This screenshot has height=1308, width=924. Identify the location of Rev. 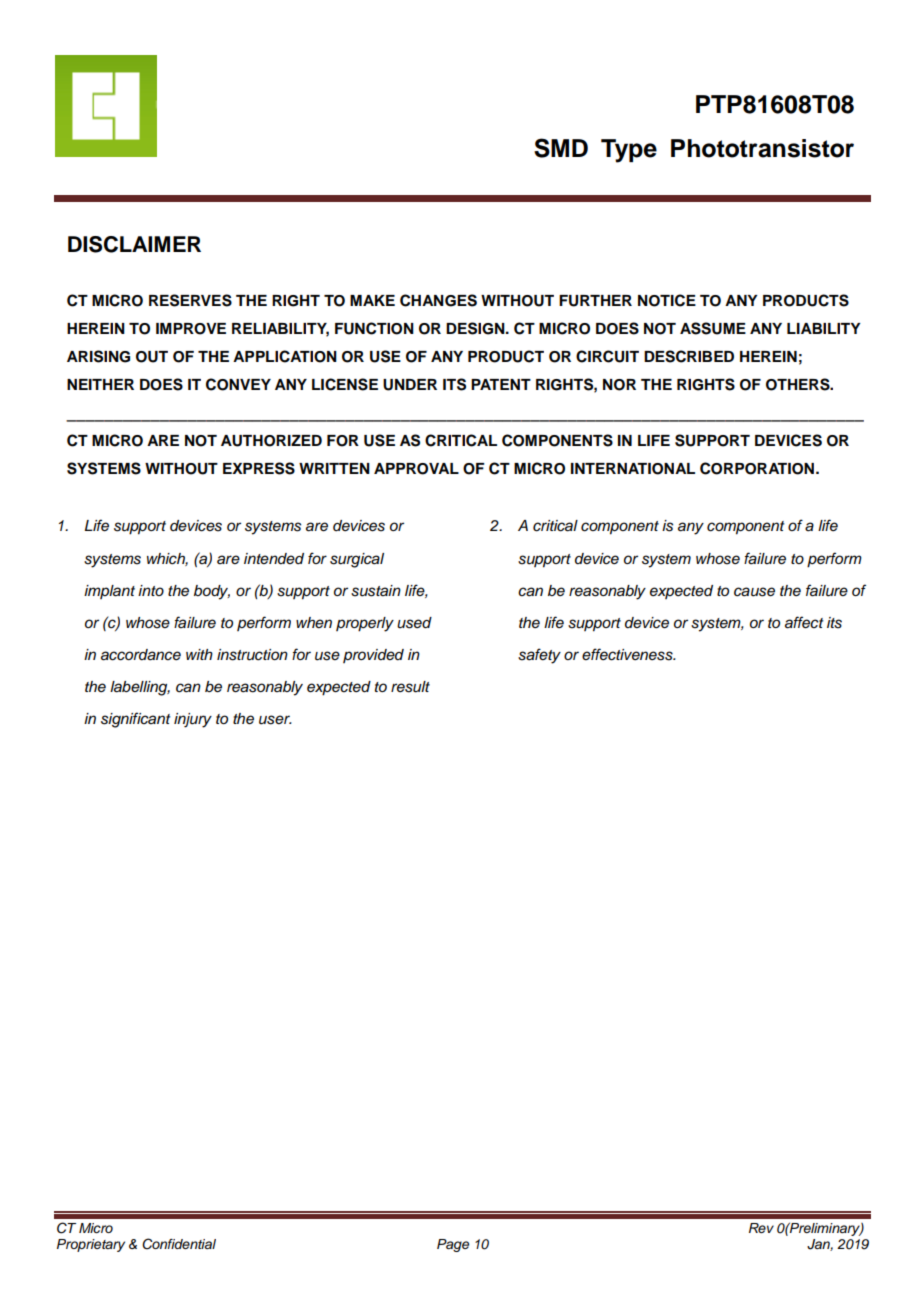
(761, 1228).
